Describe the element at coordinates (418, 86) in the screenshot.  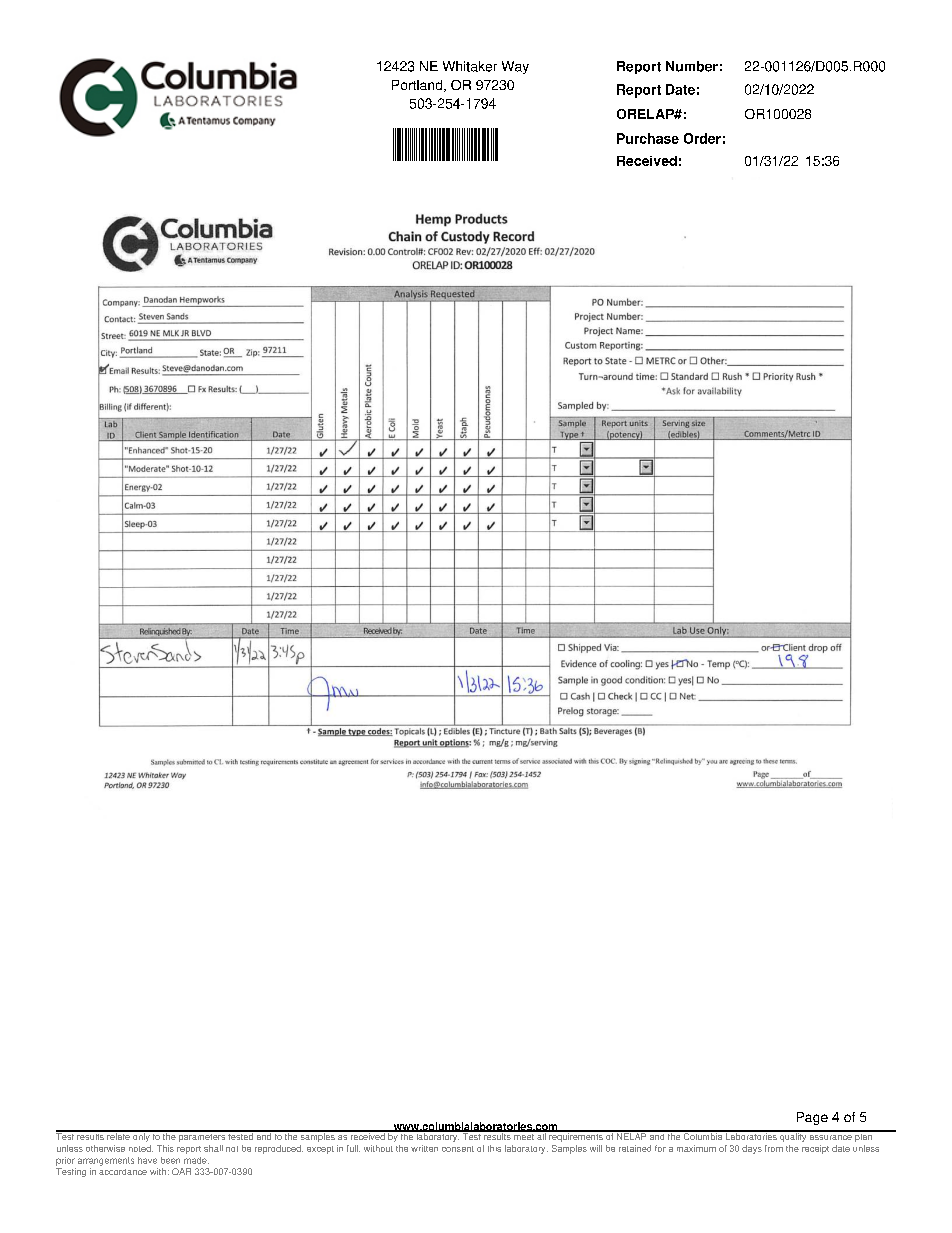
I see `Portland` at that location.
